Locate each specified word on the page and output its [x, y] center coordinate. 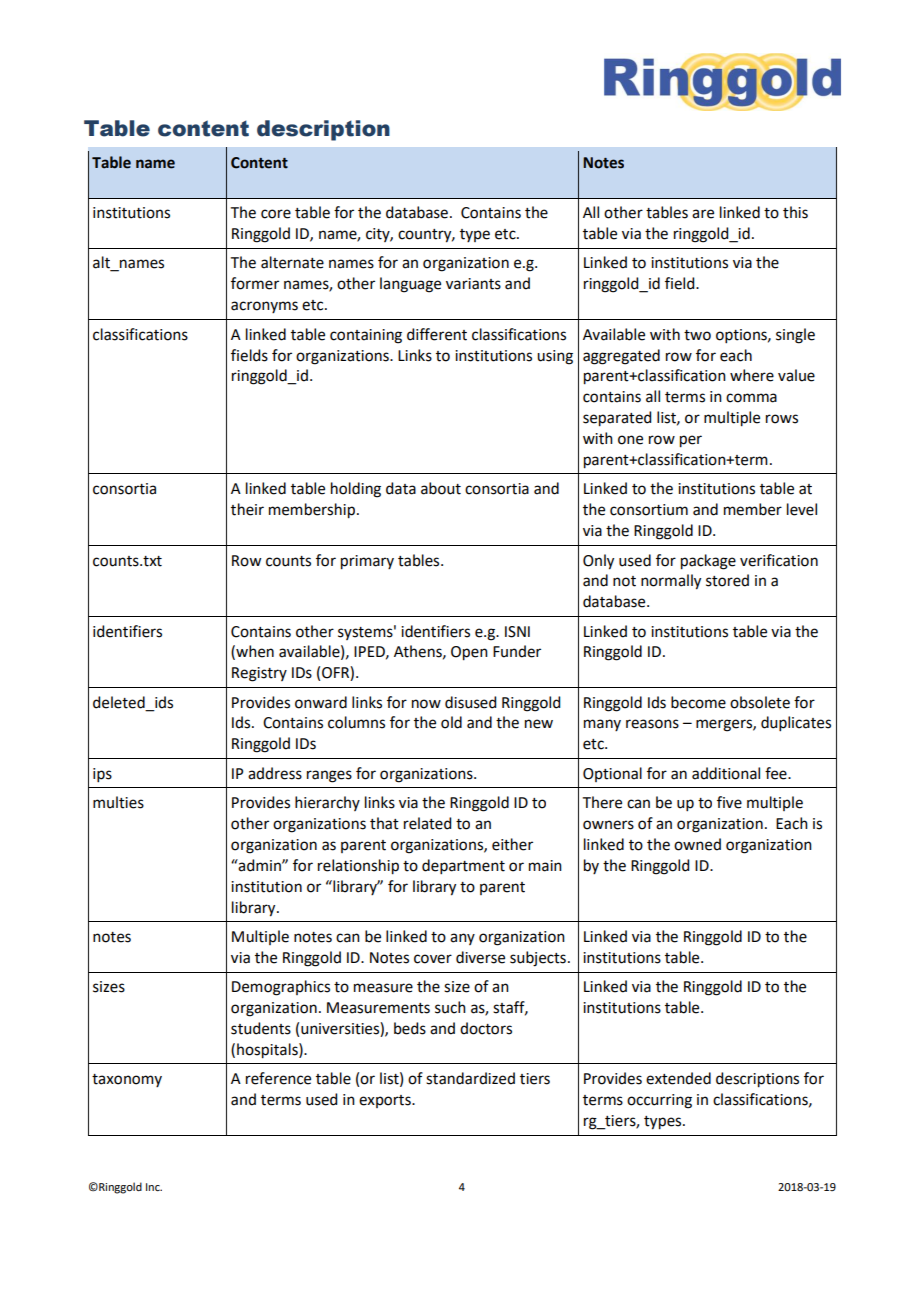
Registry [259, 674]
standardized [470, 1078]
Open [469, 653]
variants [473, 284]
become [698, 702]
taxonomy [127, 1080]
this [795, 212]
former [255, 283]
